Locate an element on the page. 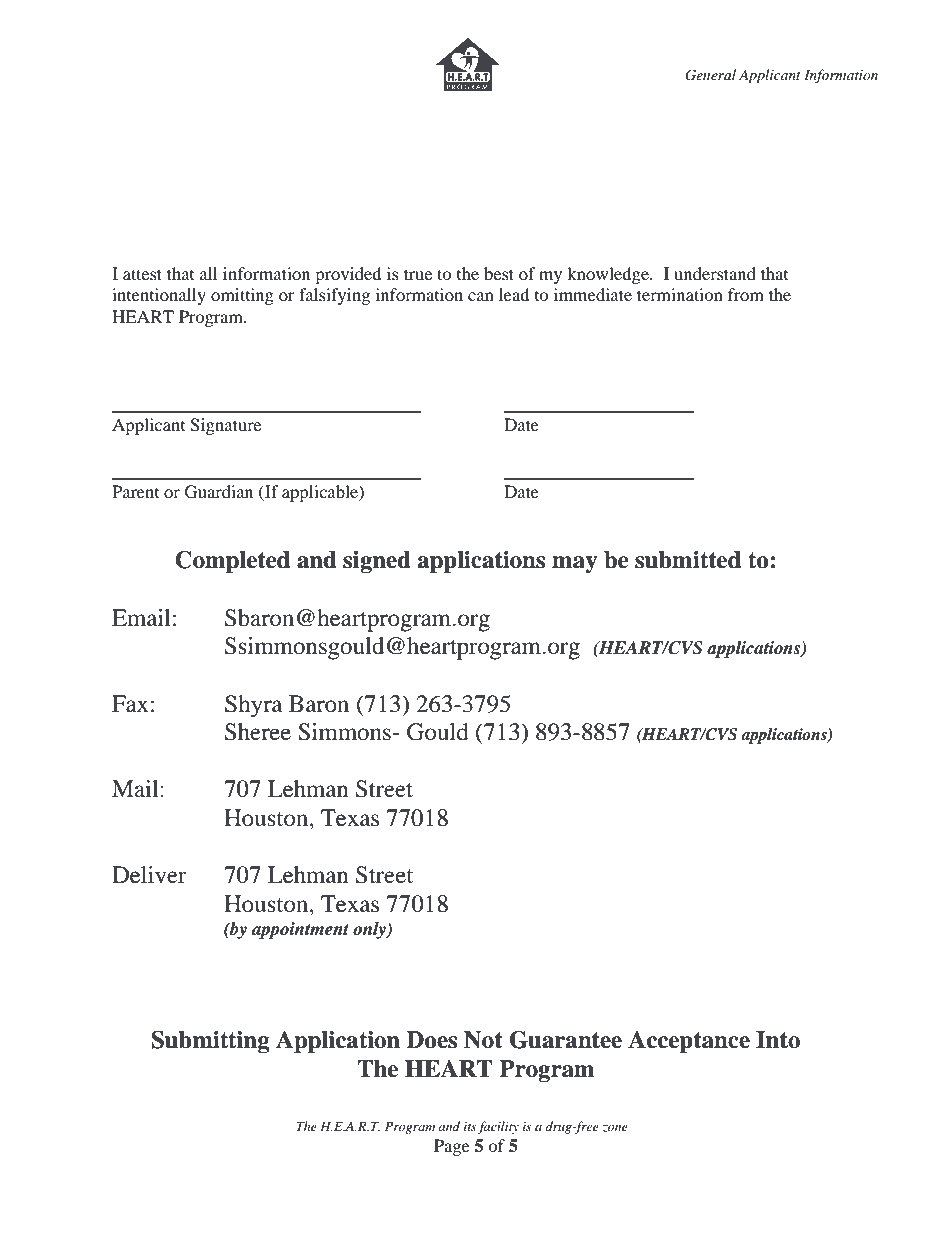 This document has width=952, height=1233. signed is located at coordinates (377, 562).
